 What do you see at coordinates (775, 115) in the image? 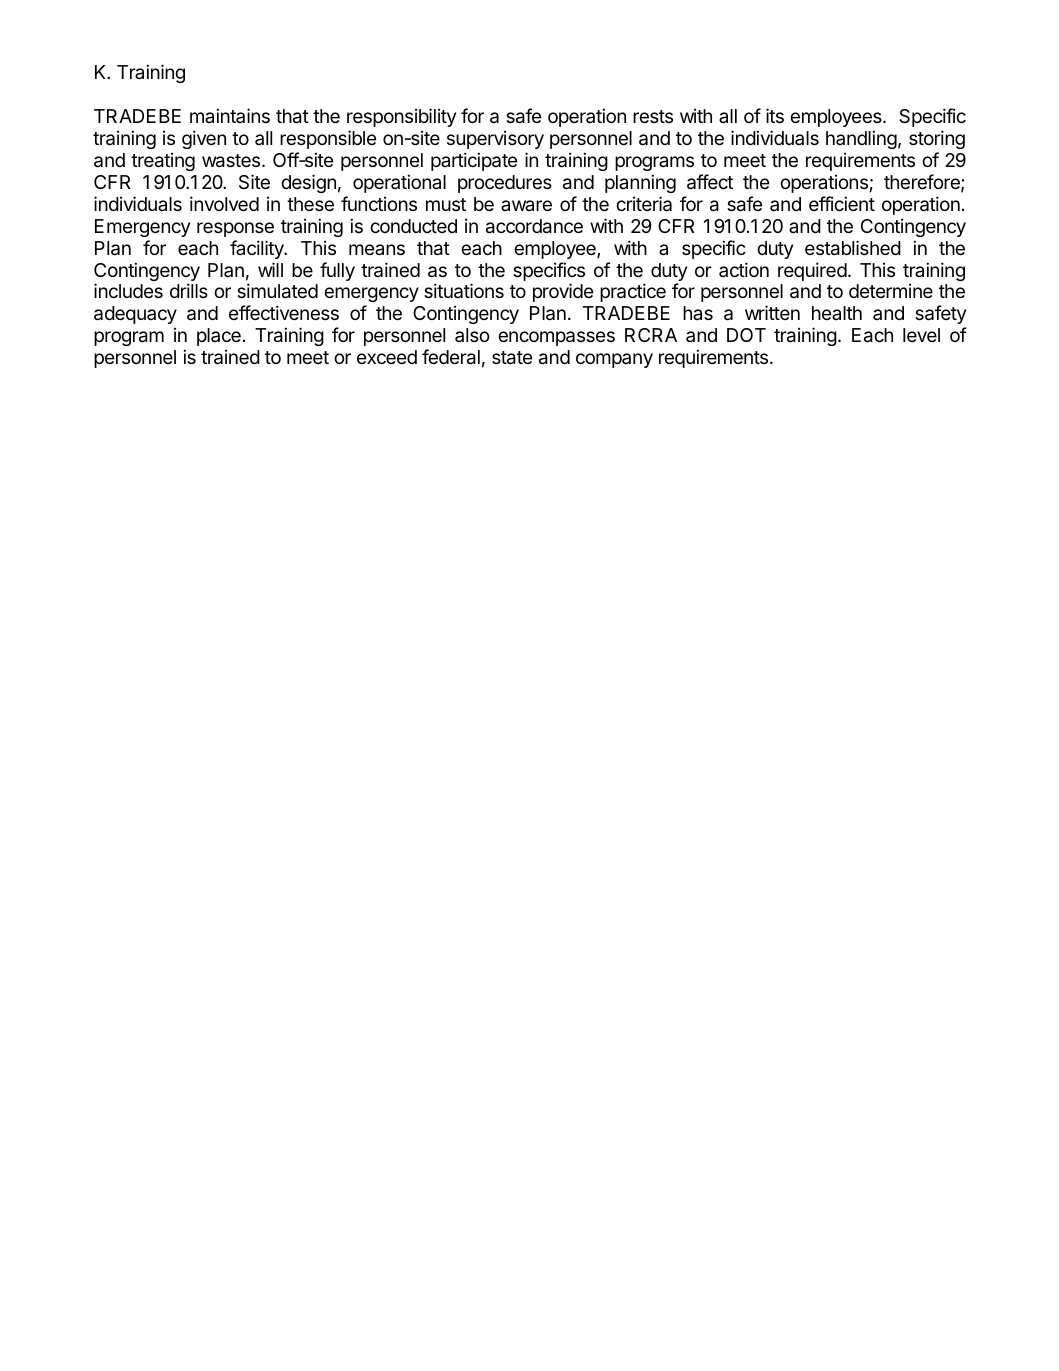
I see `its` at bounding box center [775, 115].
